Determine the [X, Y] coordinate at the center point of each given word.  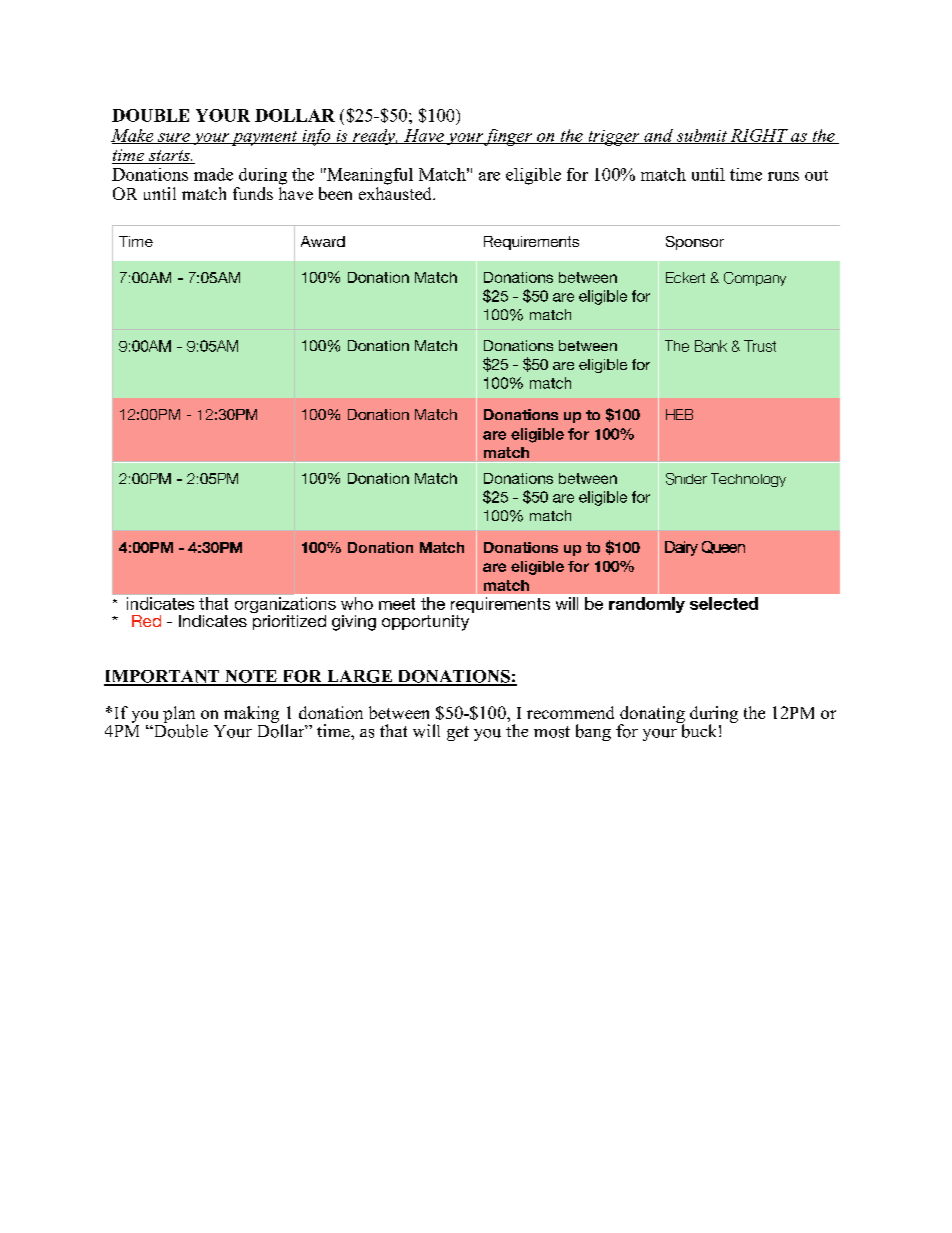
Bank [711, 346]
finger [509, 137]
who [357, 603]
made [213, 174]
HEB [679, 414]
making [251, 714]
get [458, 733]
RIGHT [759, 136]
